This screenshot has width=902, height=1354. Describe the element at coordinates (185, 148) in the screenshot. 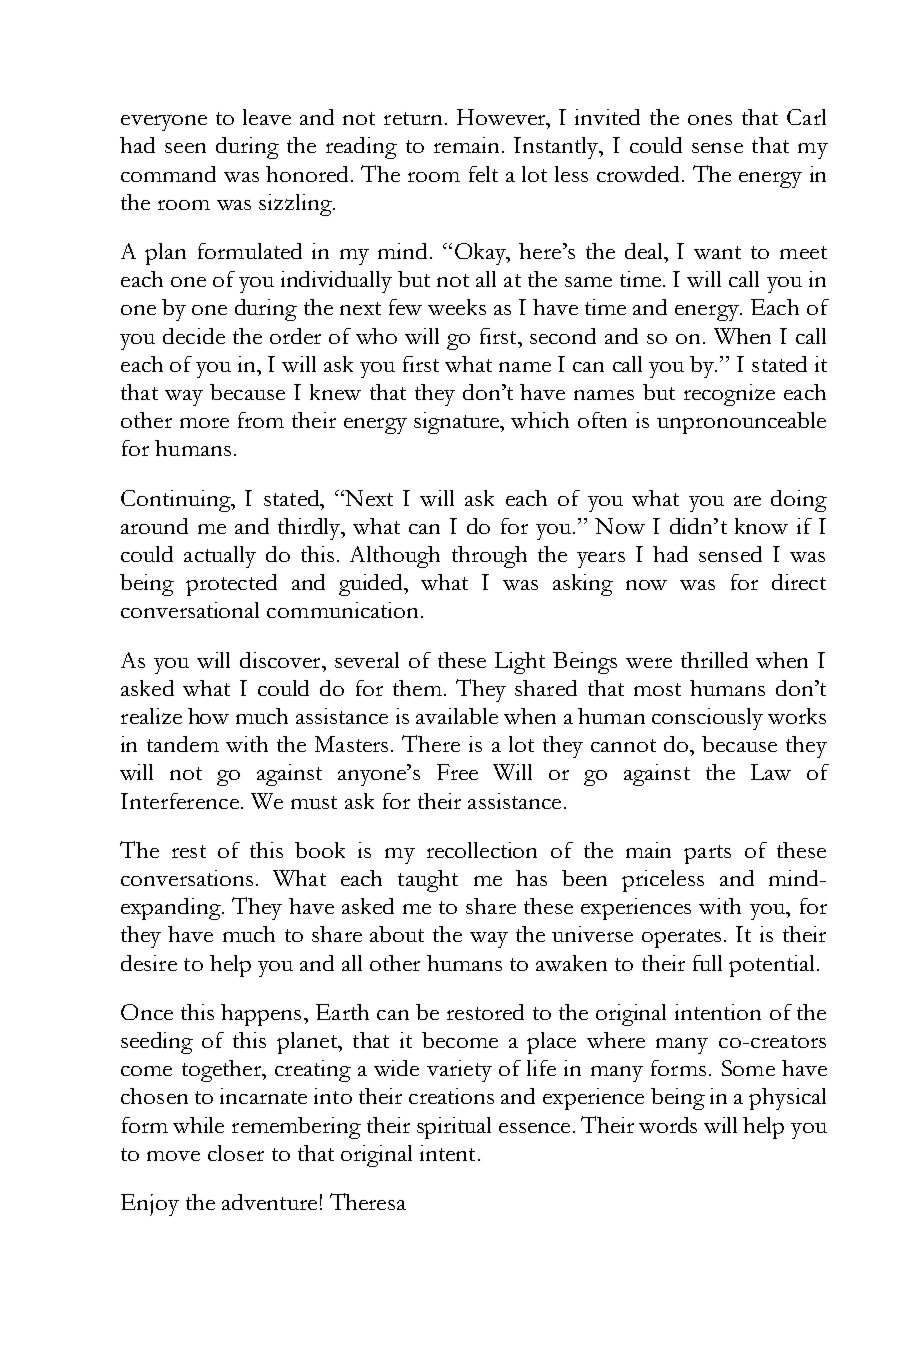

I see `seen` at that location.
